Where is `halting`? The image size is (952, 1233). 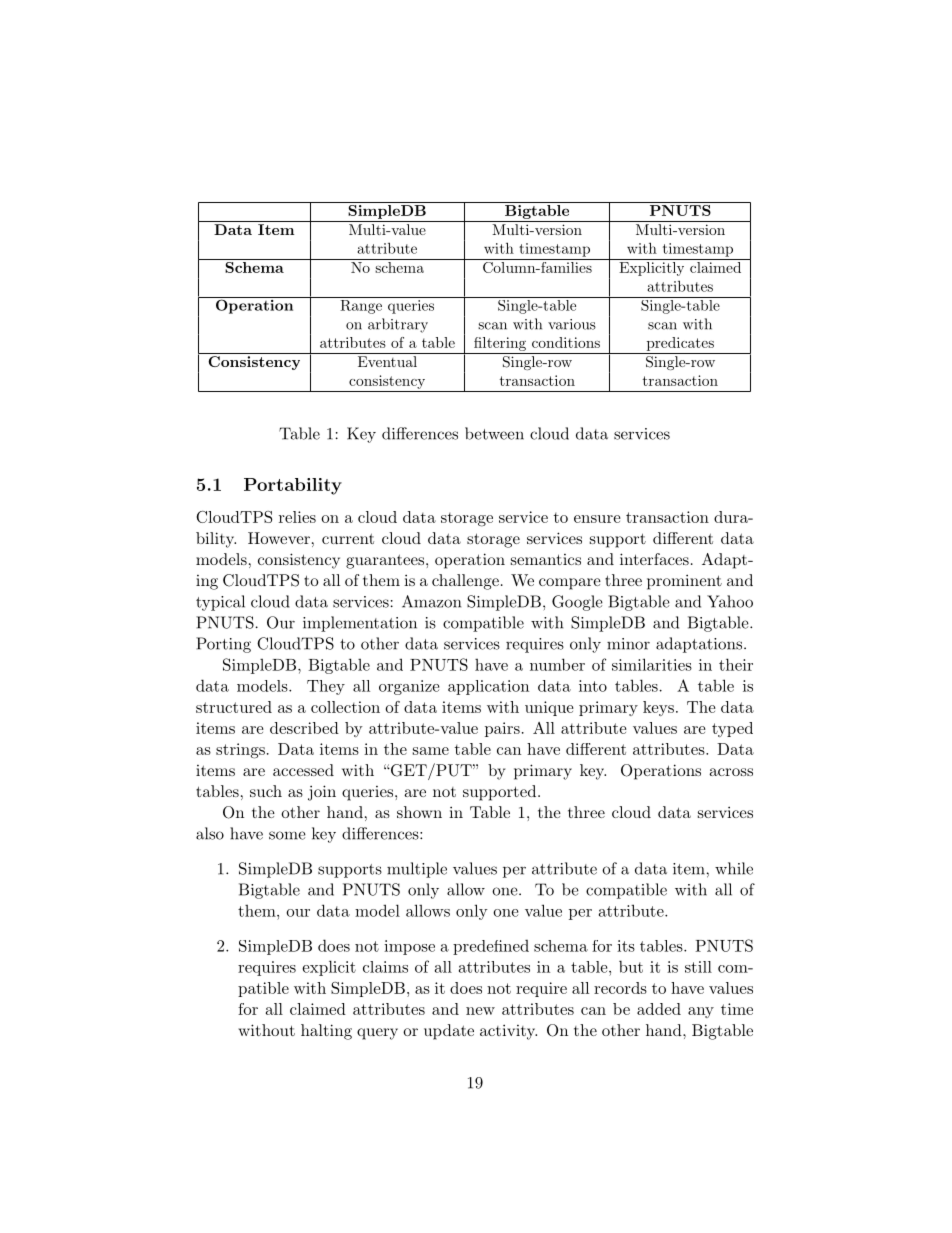 halting is located at coordinates (326, 1032).
